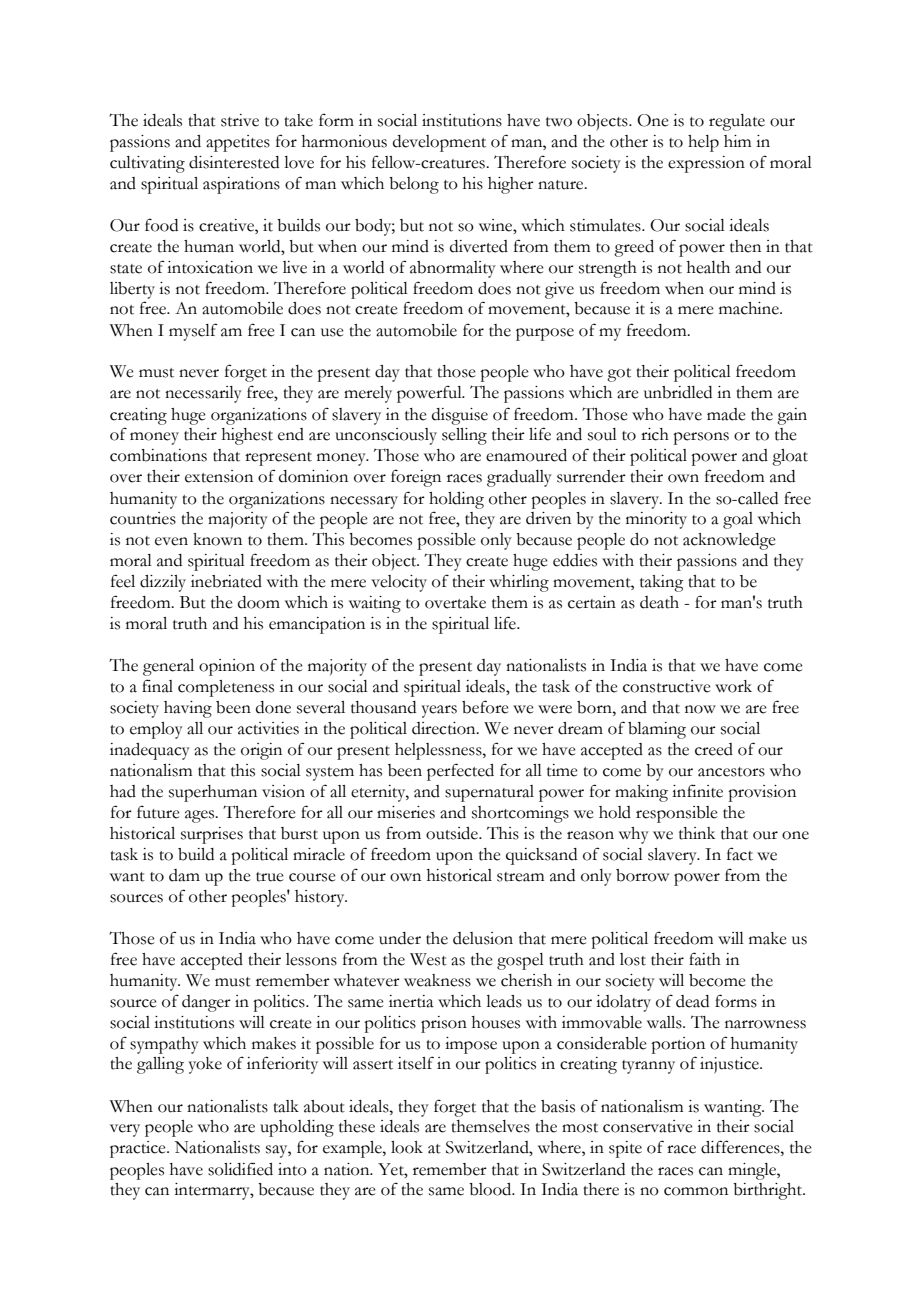 This screenshot has width=924, height=1308. I want to click on dam, so click(184, 875).
